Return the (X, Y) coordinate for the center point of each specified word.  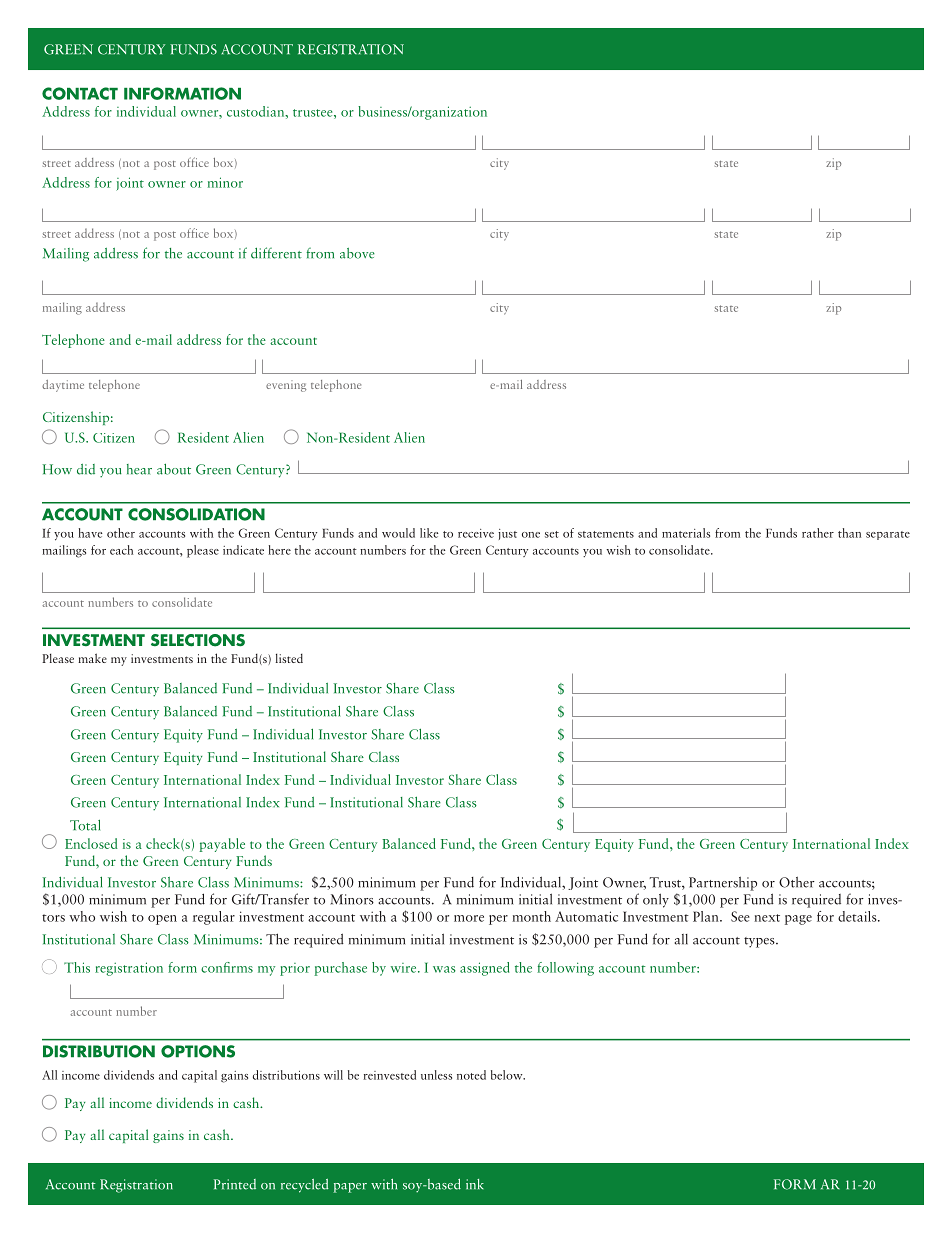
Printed (235, 1184)
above (357, 253)
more (469, 918)
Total (85, 825)
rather (818, 533)
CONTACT (80, 93)
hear (139, 469)
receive (476, 533)
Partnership (723, 884)
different (276, 253)
